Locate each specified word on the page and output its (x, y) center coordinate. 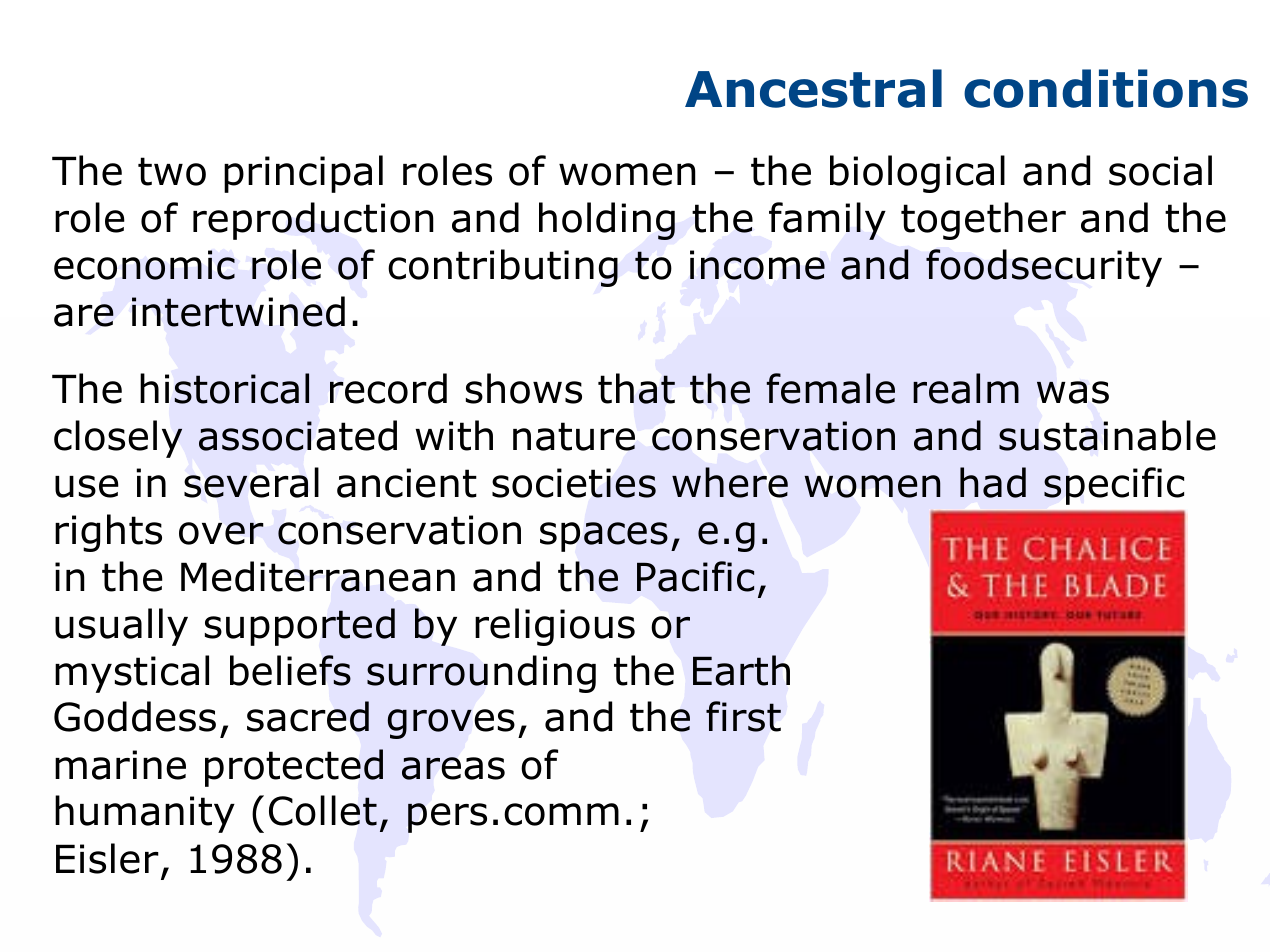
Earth (741, 670)
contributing (503, 268)
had (993, 482)
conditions (1106, 88)
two (172, 171)
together (983, 221)
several (251, 482)
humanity (145, 814)
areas (453, 768)
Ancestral (813, 88)
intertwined (238, 311)
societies (574, 483)
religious (555, 627)
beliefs (290, 670)
